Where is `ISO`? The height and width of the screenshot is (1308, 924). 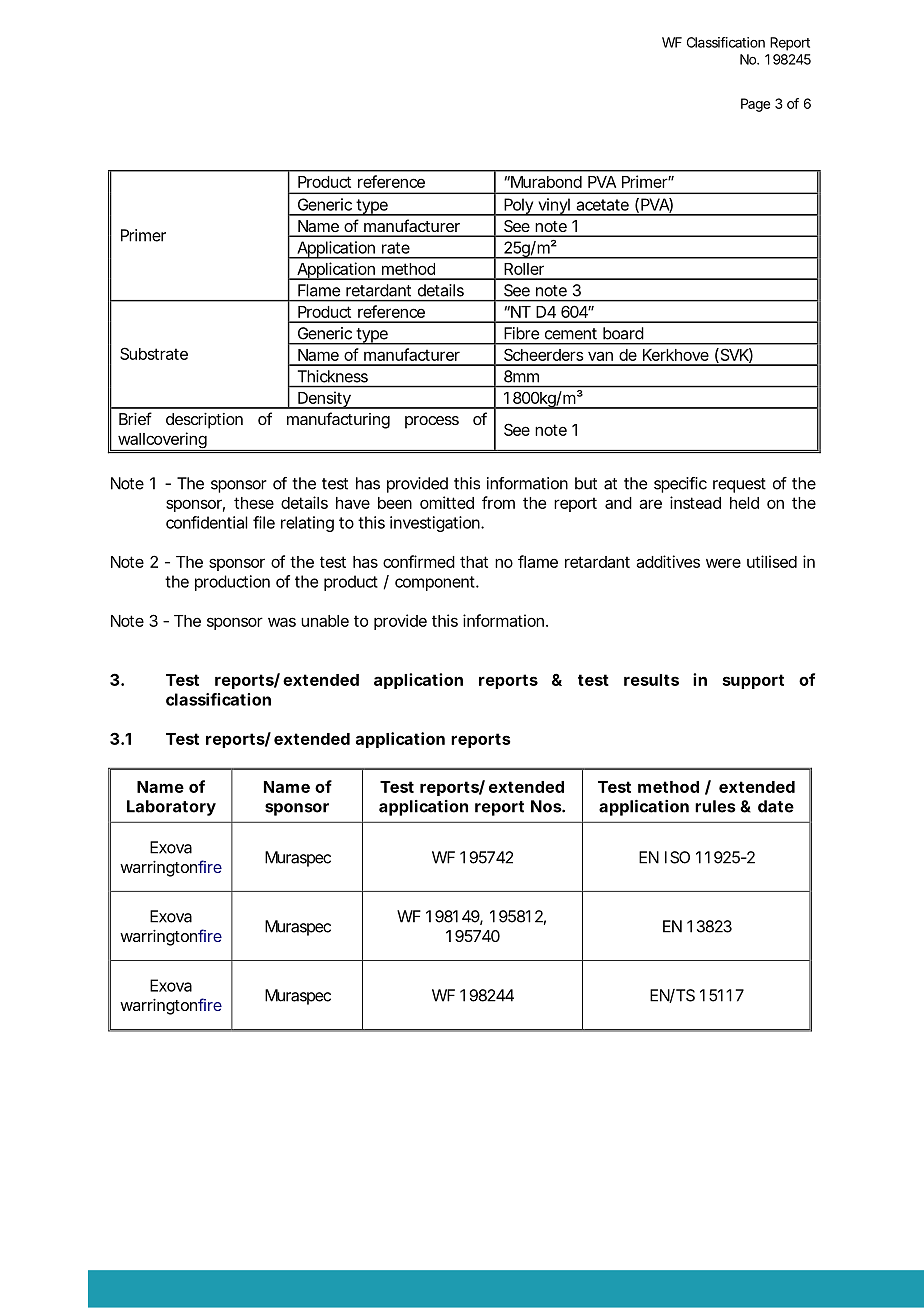 ISO is located at coordinates (677, 857).
